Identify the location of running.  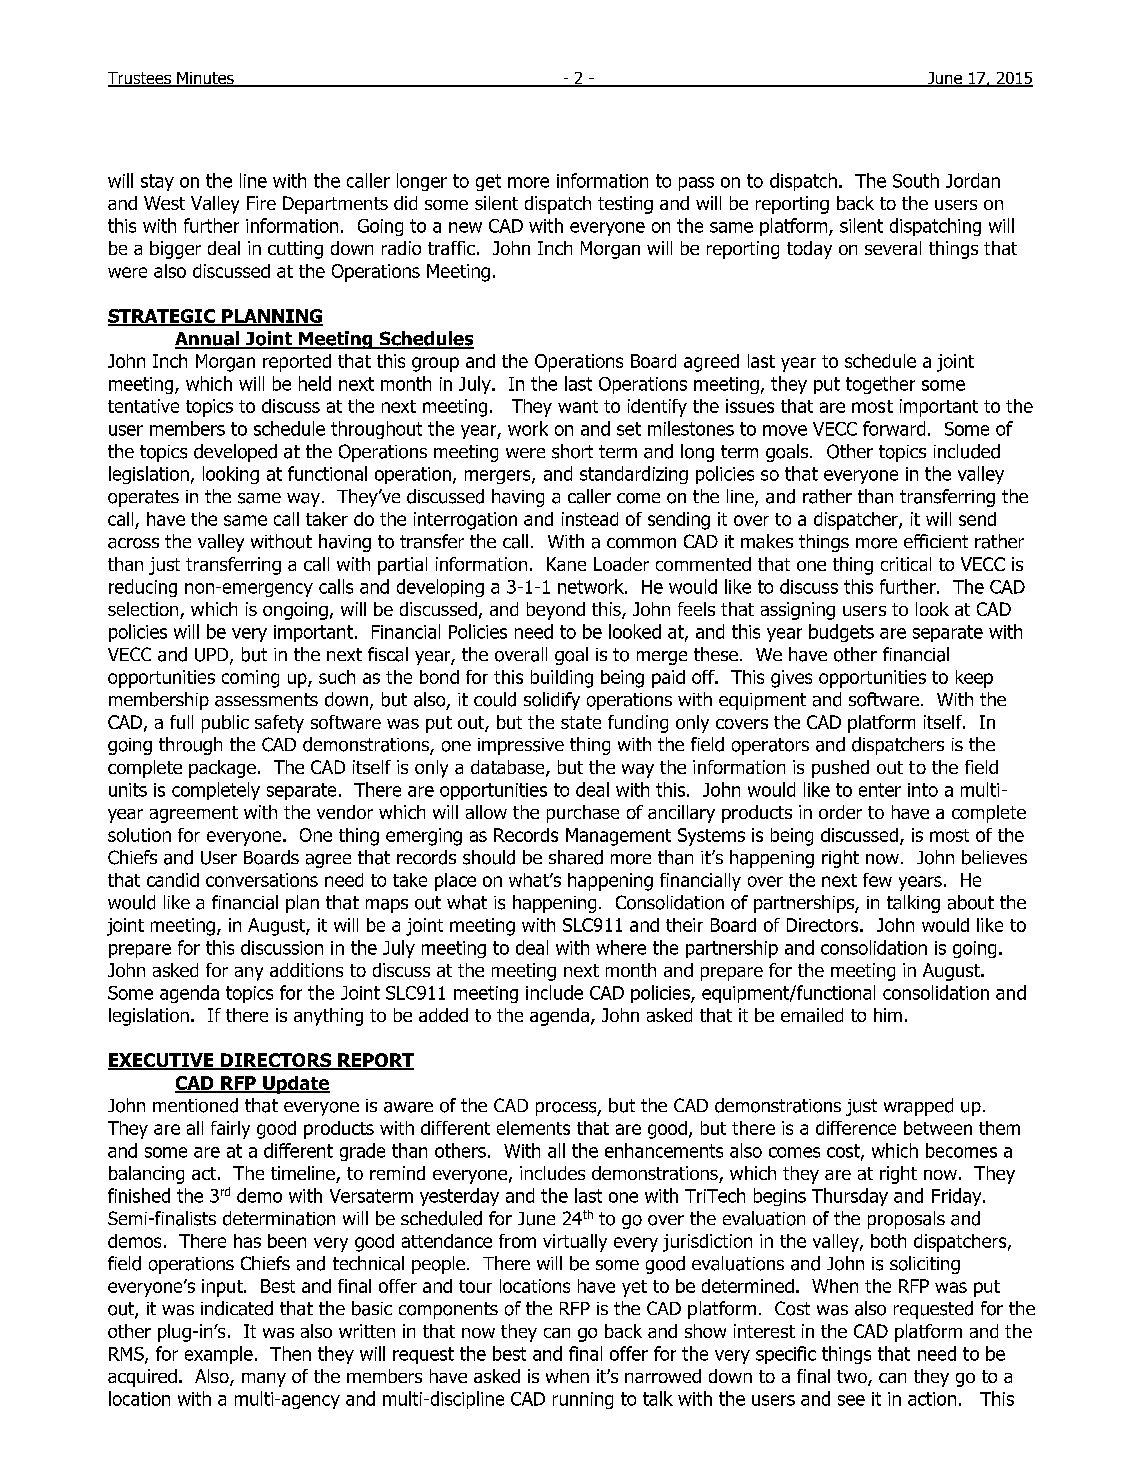
(583, 1400).
